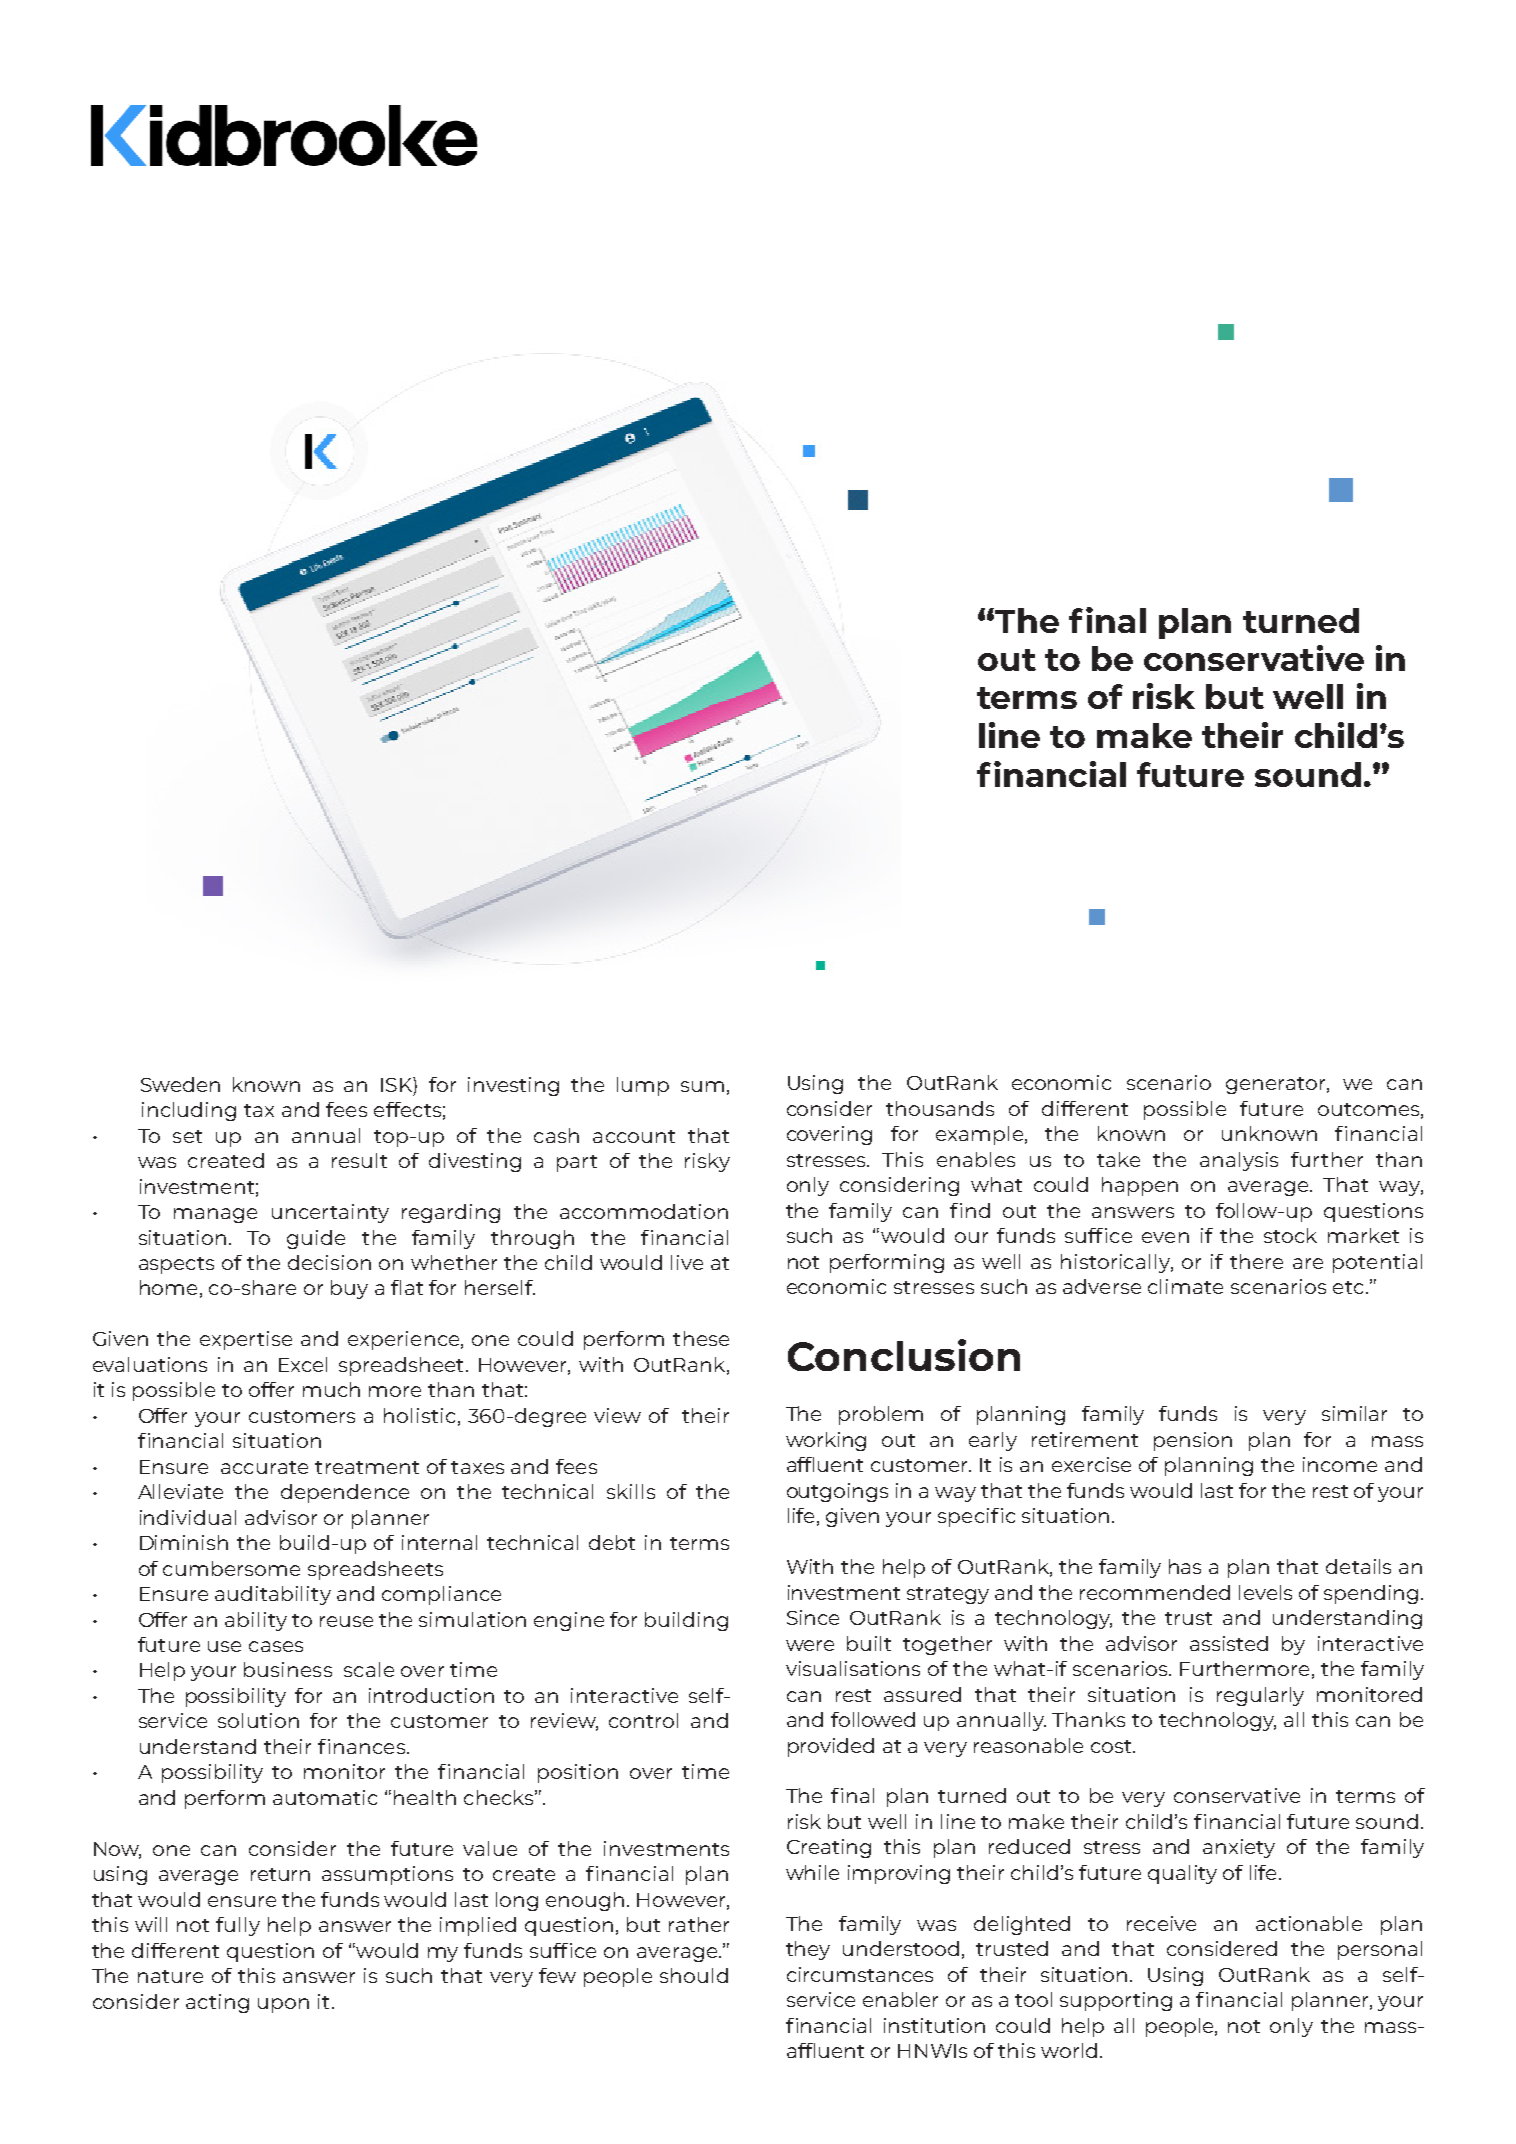 This image has width=1516, height=2144. I want to click on lump, so click(643, 1086).
